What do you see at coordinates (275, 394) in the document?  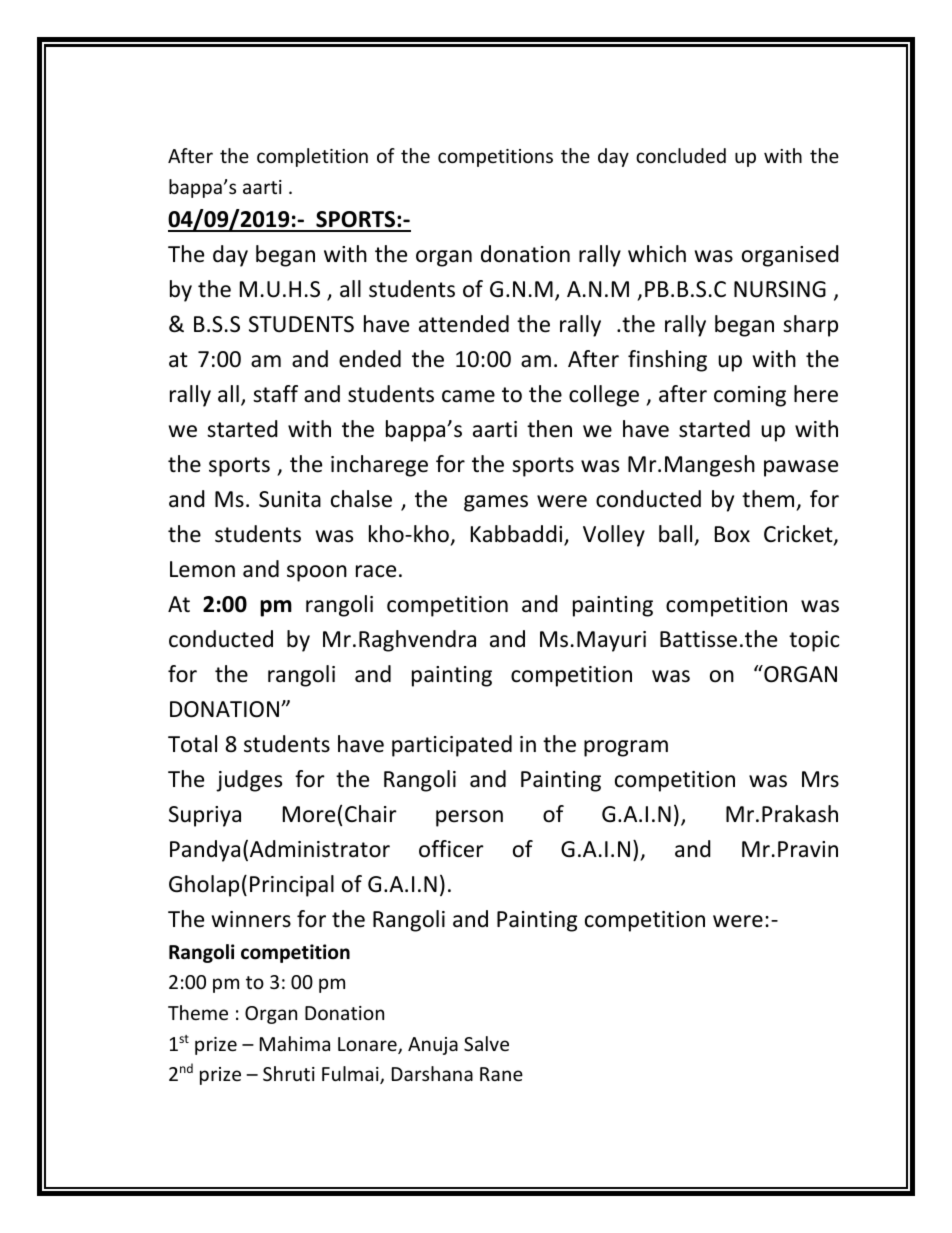 I see `staff` at bounding box center [275, 394].
